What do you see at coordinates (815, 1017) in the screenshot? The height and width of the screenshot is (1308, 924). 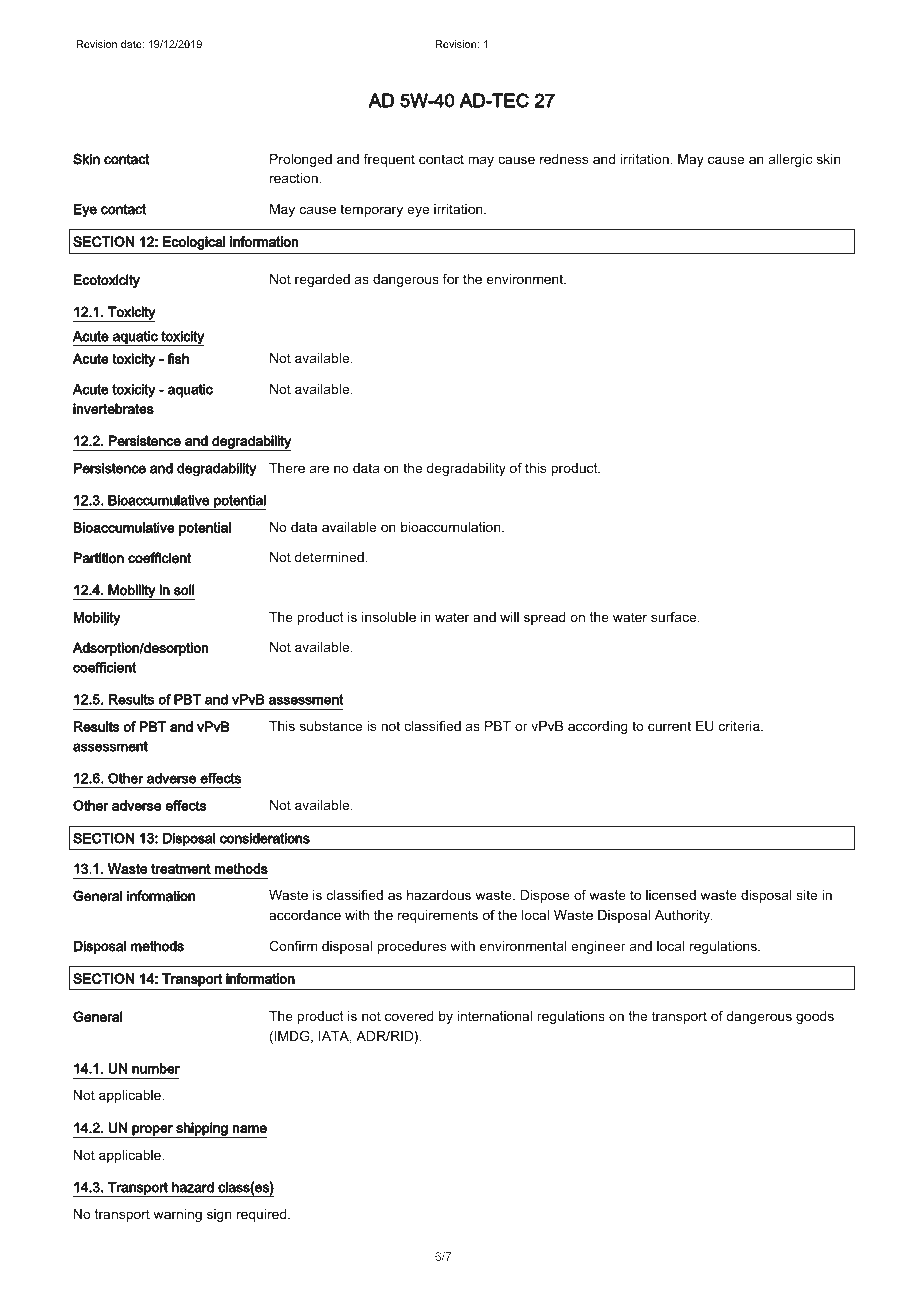 I see `goods` at bounding box center [815, 1017].
